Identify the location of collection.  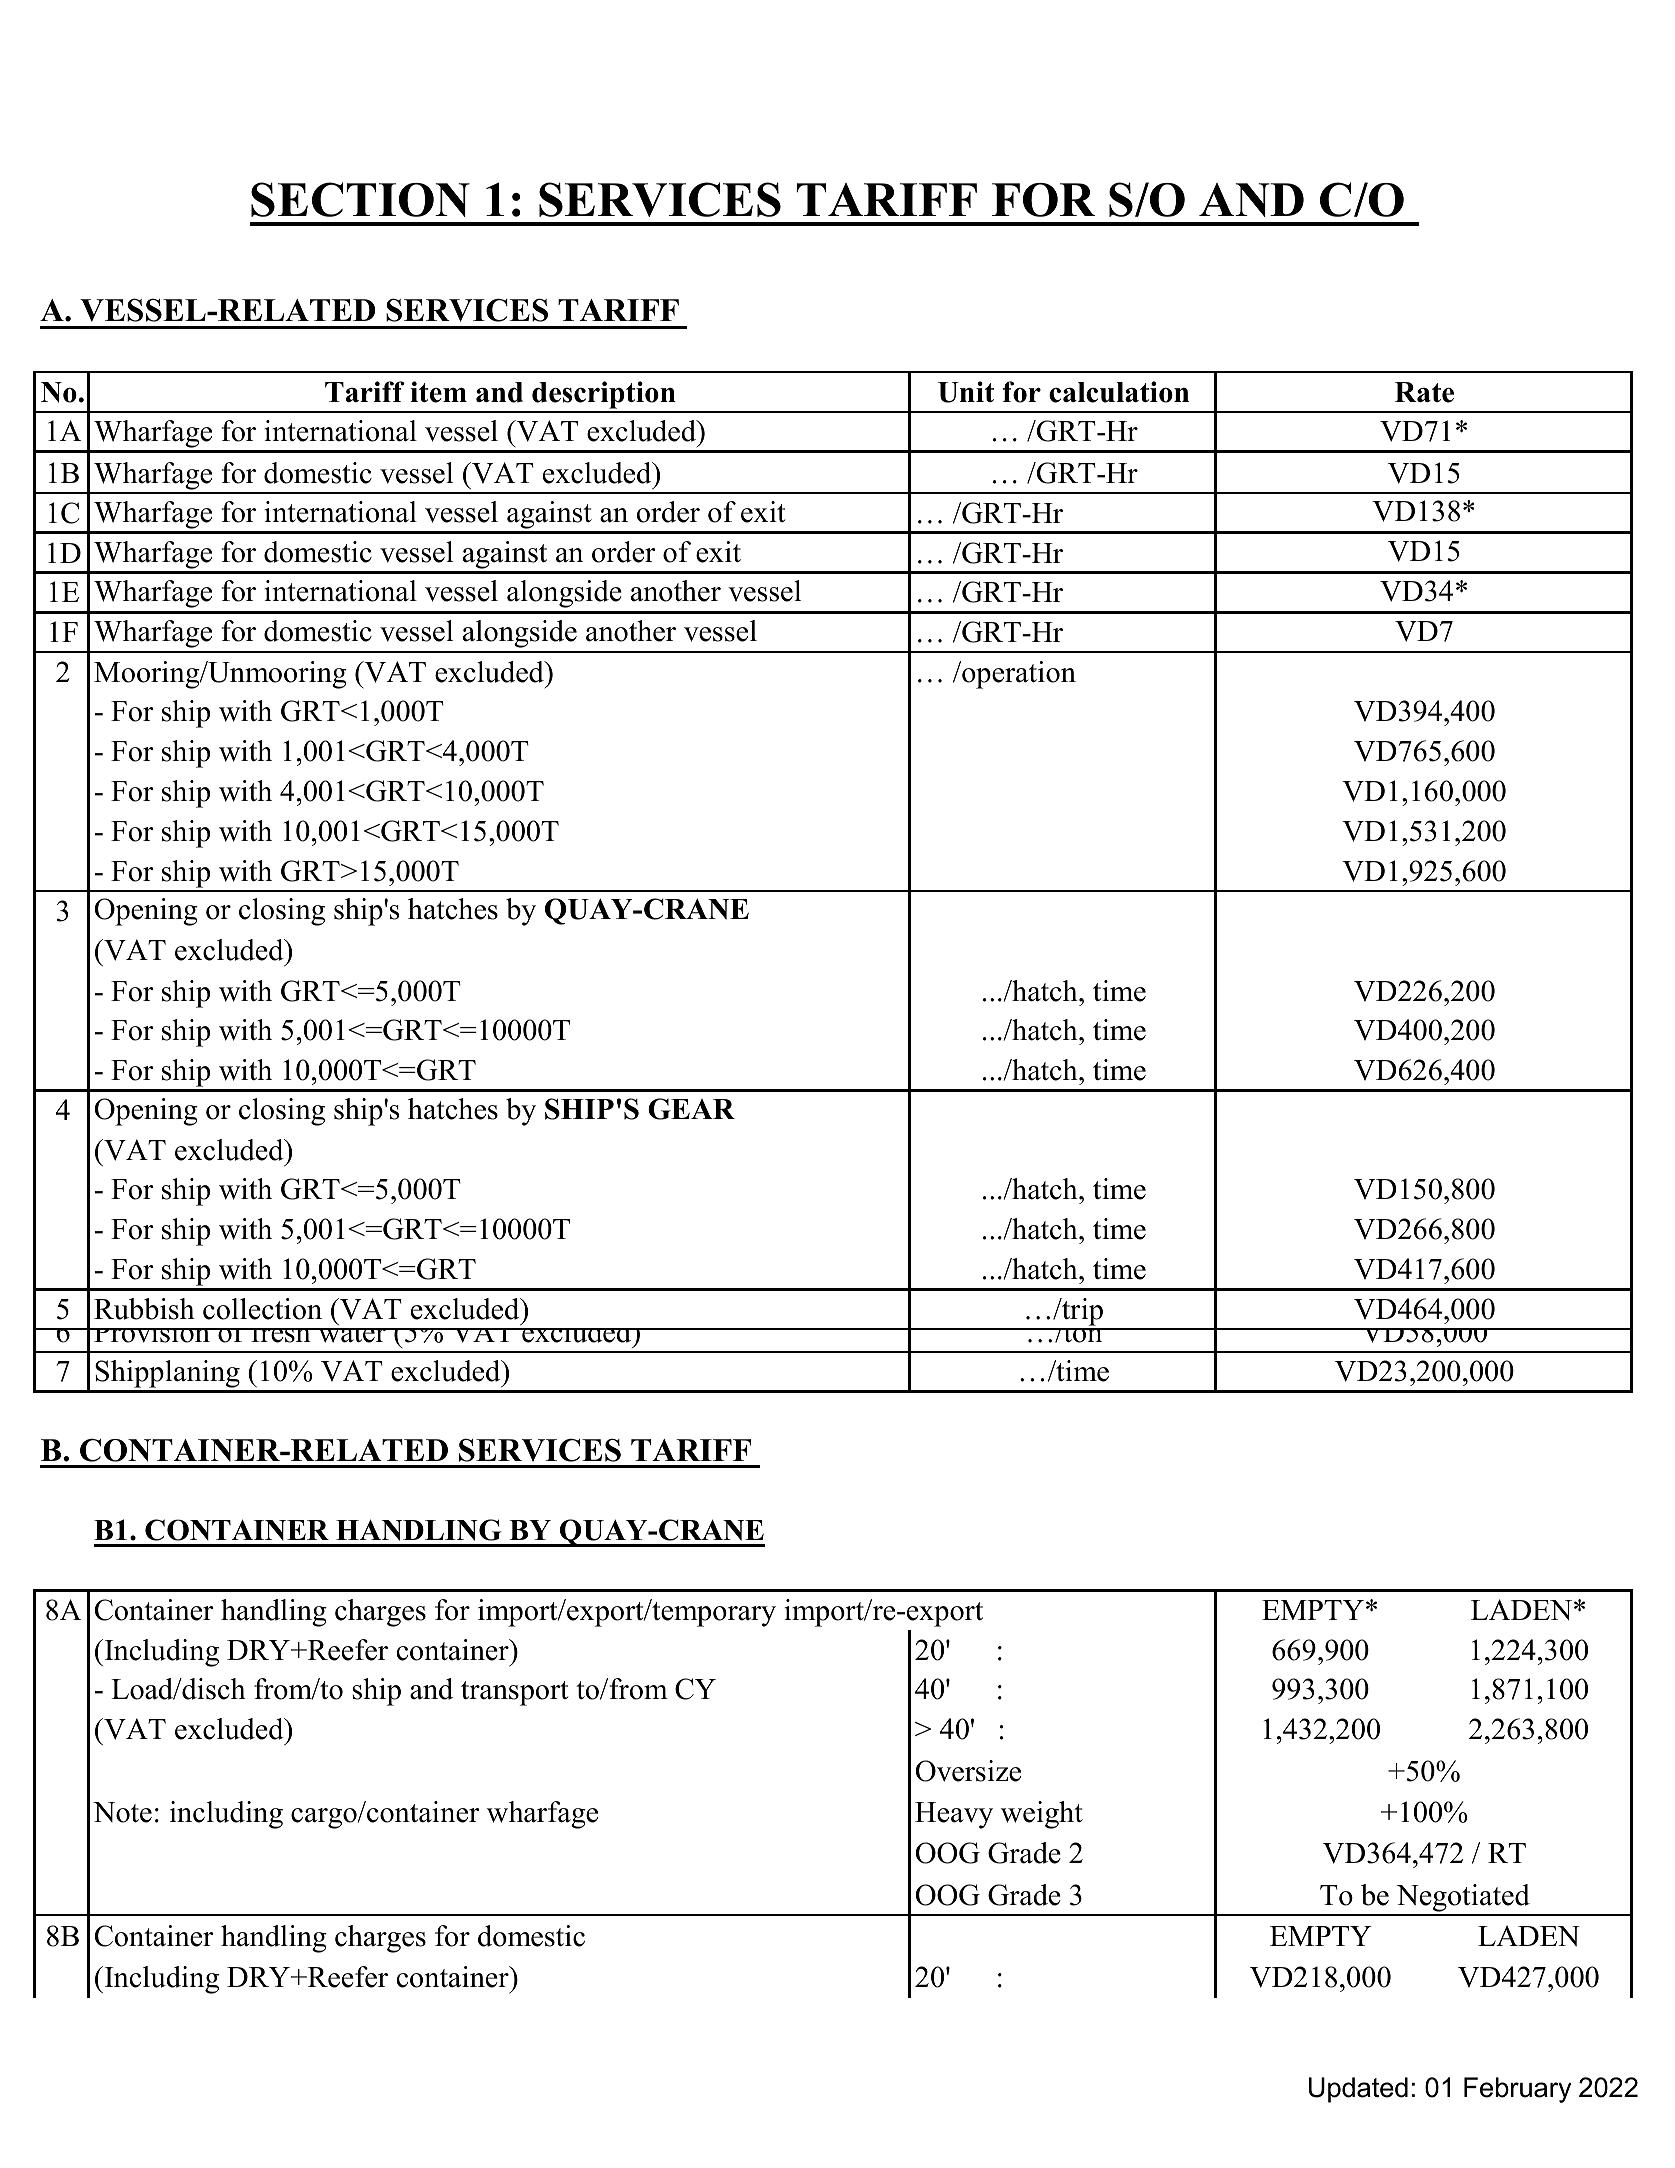
(262, 1309).
